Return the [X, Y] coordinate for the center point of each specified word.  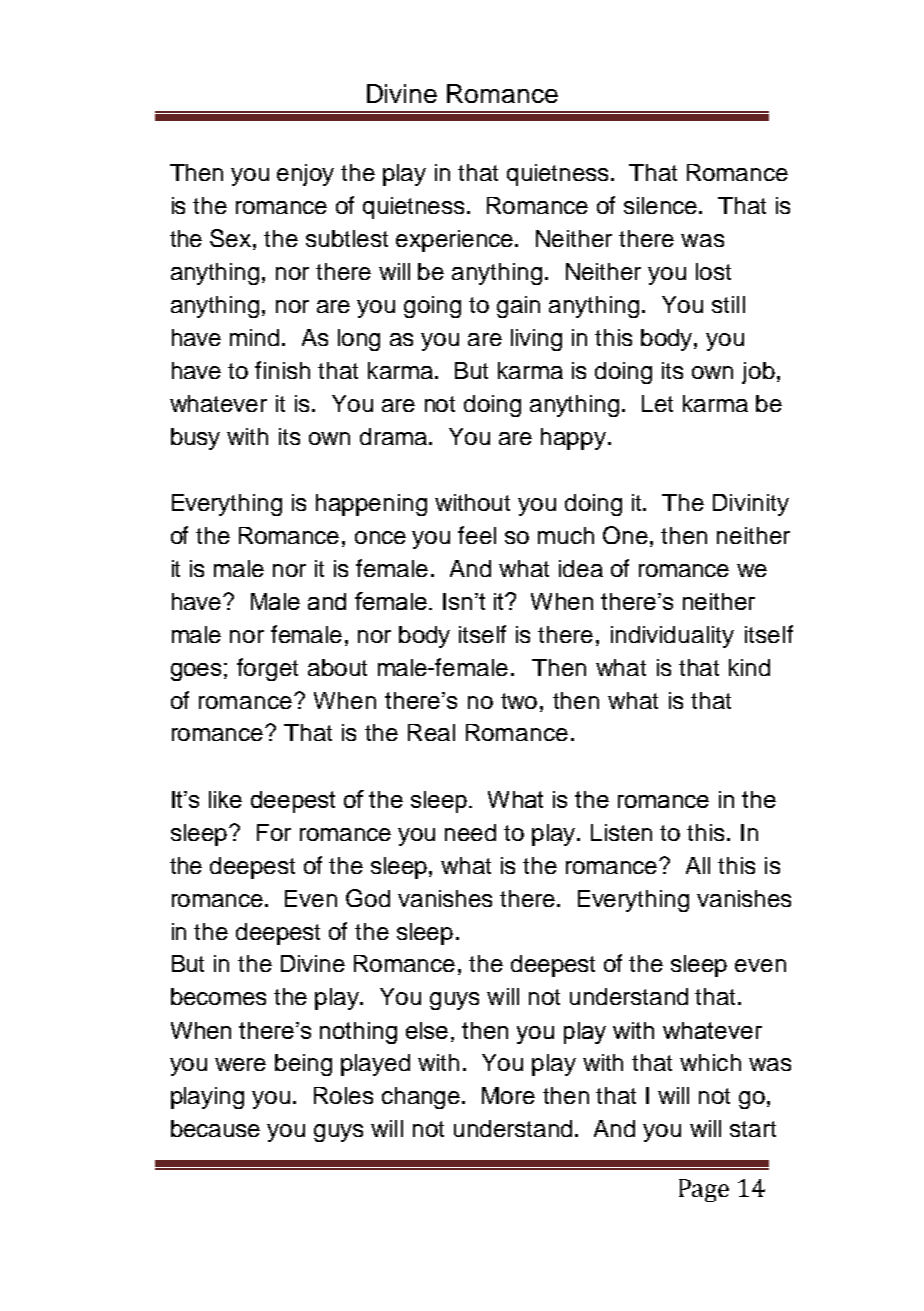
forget [267, 669]
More [508, 1095]
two [519, 701]
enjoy [305, 175]
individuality [672, 637]
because [215, 1128]
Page [704, 1190]
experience [456, 241]
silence [662, 205]
